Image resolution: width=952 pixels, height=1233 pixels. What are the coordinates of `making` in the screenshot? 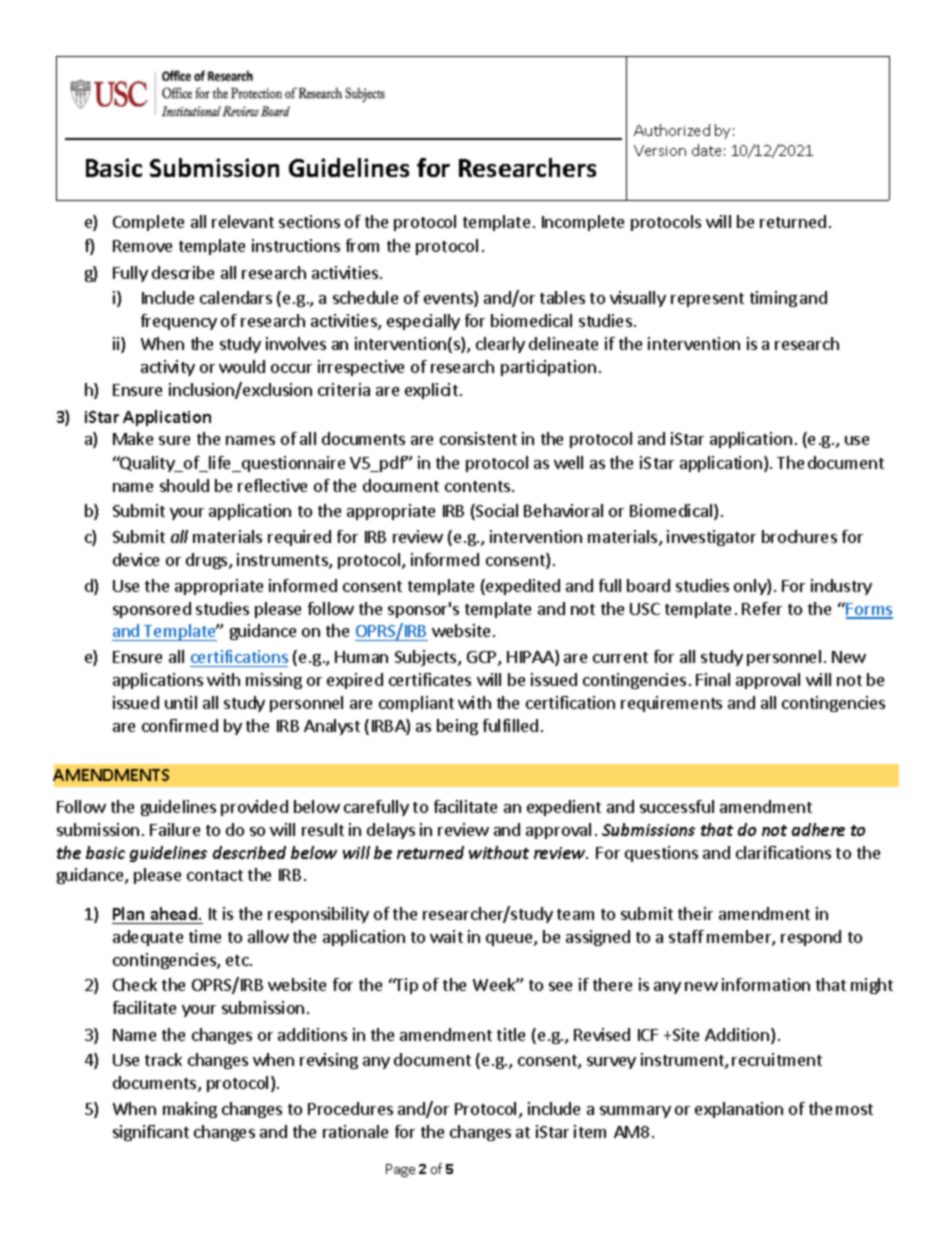 It's located at (190, 1110).
